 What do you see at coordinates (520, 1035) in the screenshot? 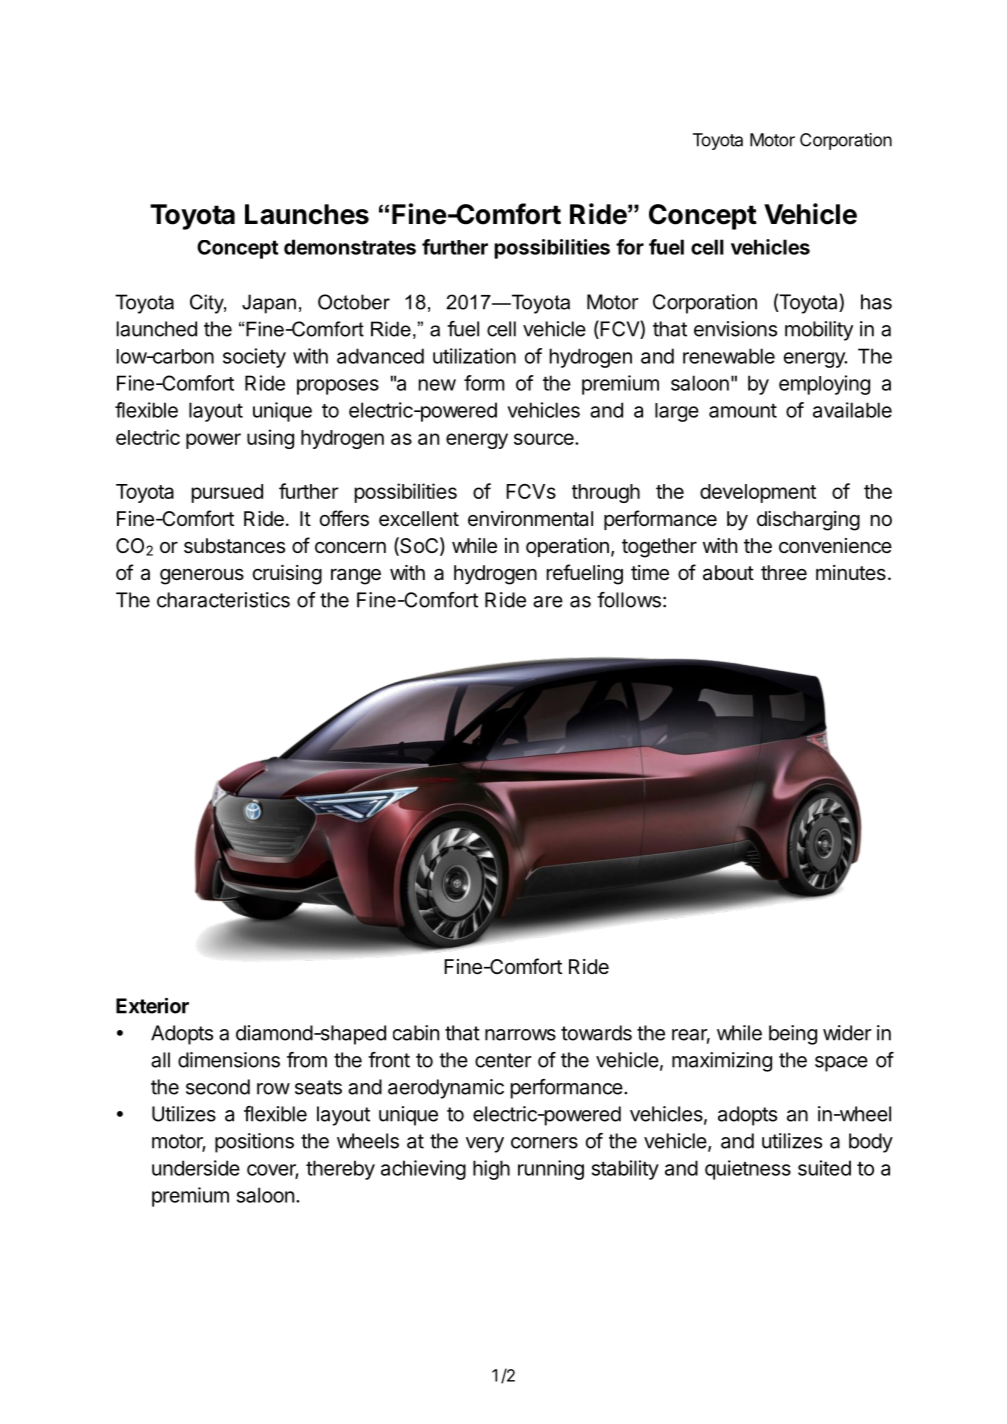
I see `narrows` at bounding box center [520, 1035].
